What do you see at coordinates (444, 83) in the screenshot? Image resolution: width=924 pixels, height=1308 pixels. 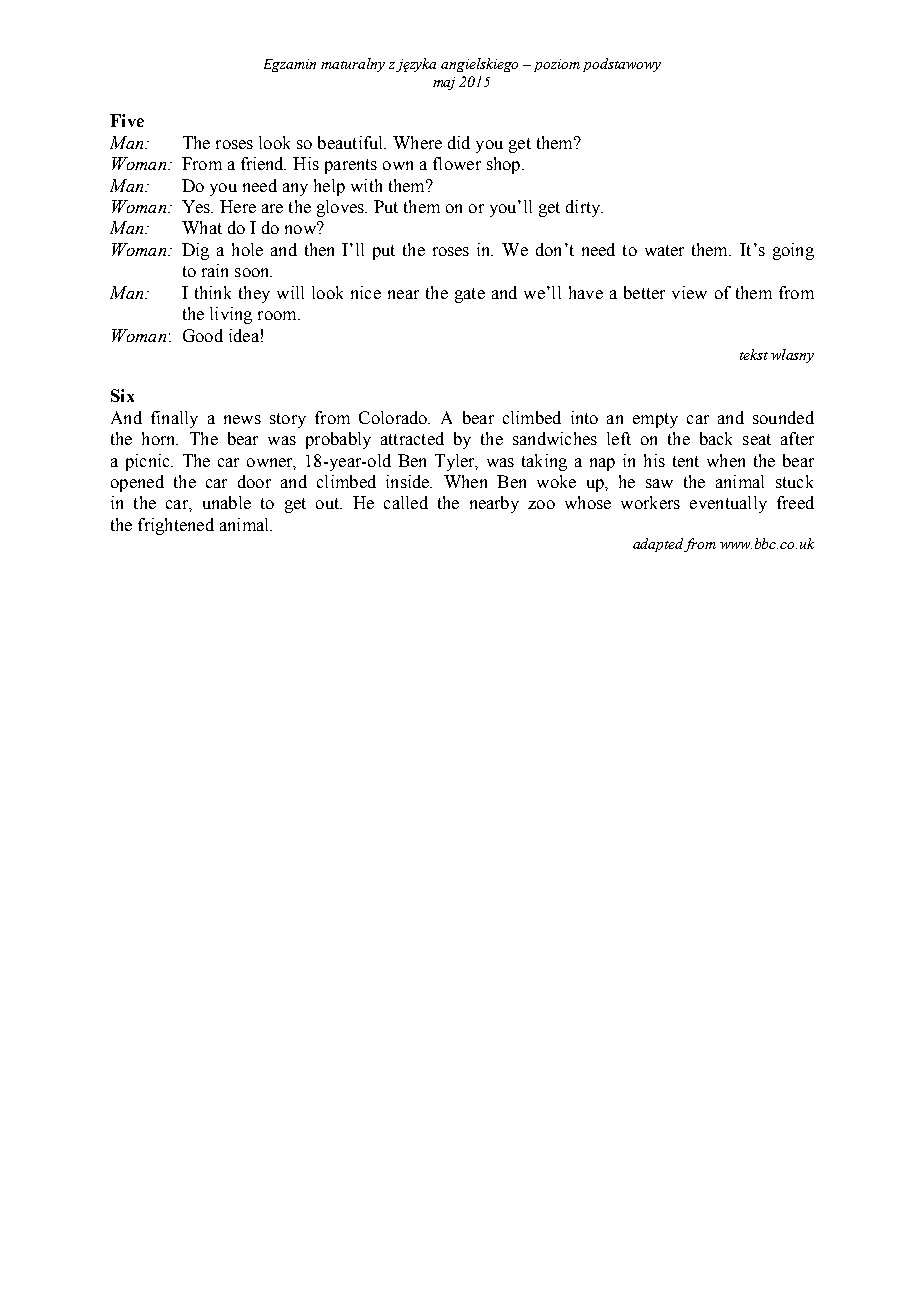 I see `maj` at bounding box center [444, 83].
